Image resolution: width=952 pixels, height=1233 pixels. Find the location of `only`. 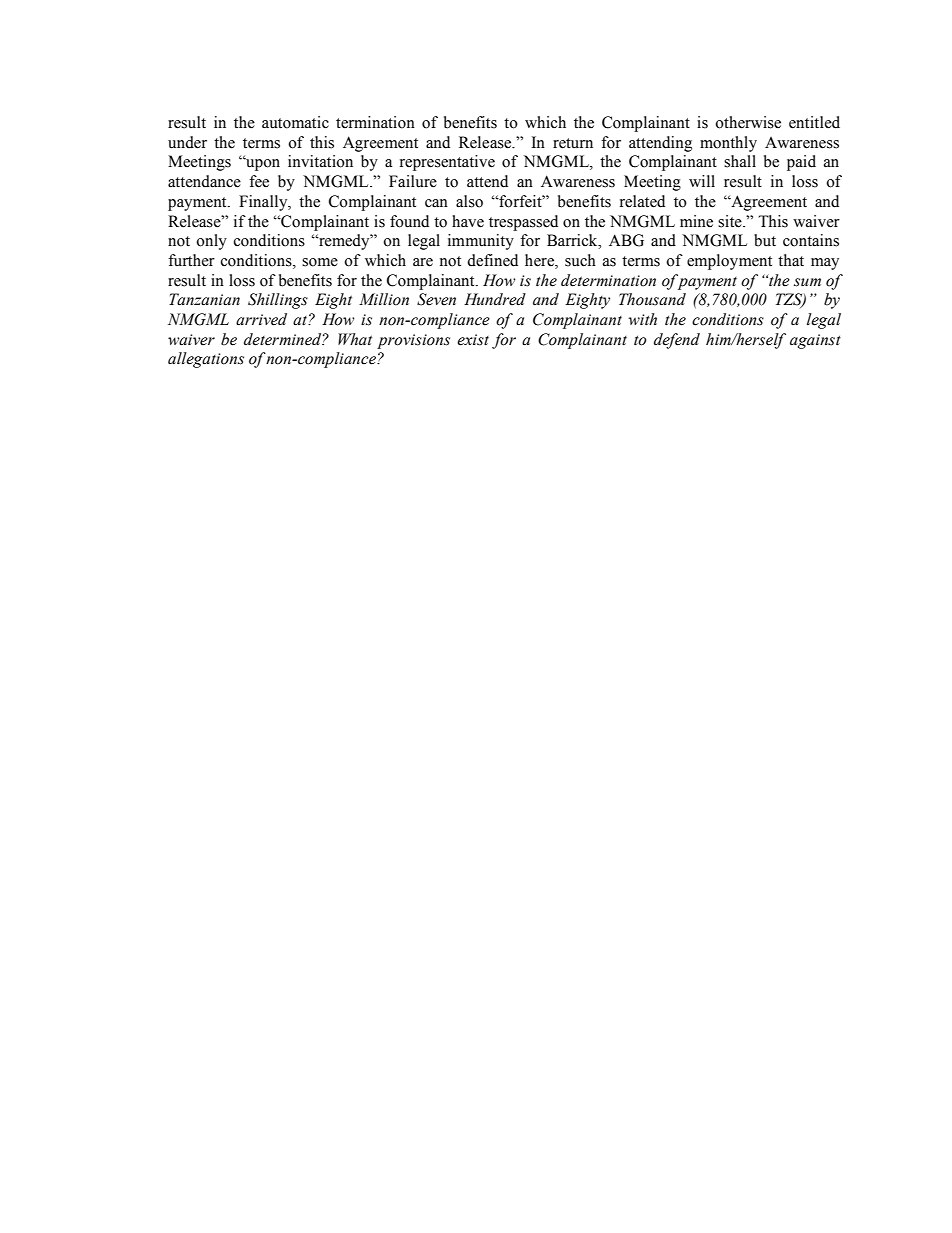

only is located at coordinates (211, 242).
